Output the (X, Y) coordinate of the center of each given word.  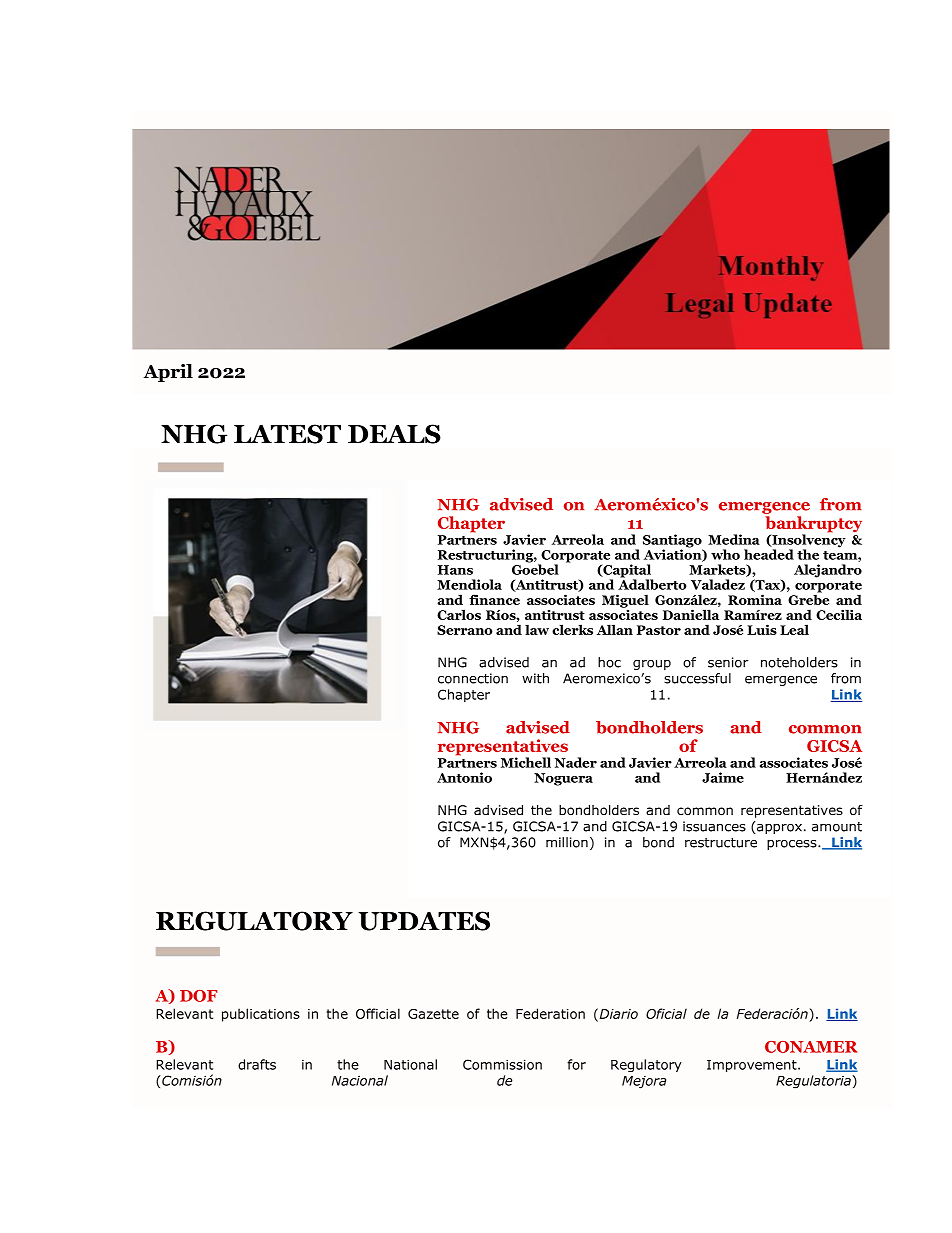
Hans (455, 570)
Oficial (666, 1013)
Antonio (464, 777)
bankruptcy (813, 525)
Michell (526, 762)
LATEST (287, 434)
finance (494, 599)
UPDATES (424, 921)
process (793, 845)
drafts (257, 1064)
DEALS (394, 434)
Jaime (723, 777)
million (567, 842)
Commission (502, 1064)
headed (769, 554)
